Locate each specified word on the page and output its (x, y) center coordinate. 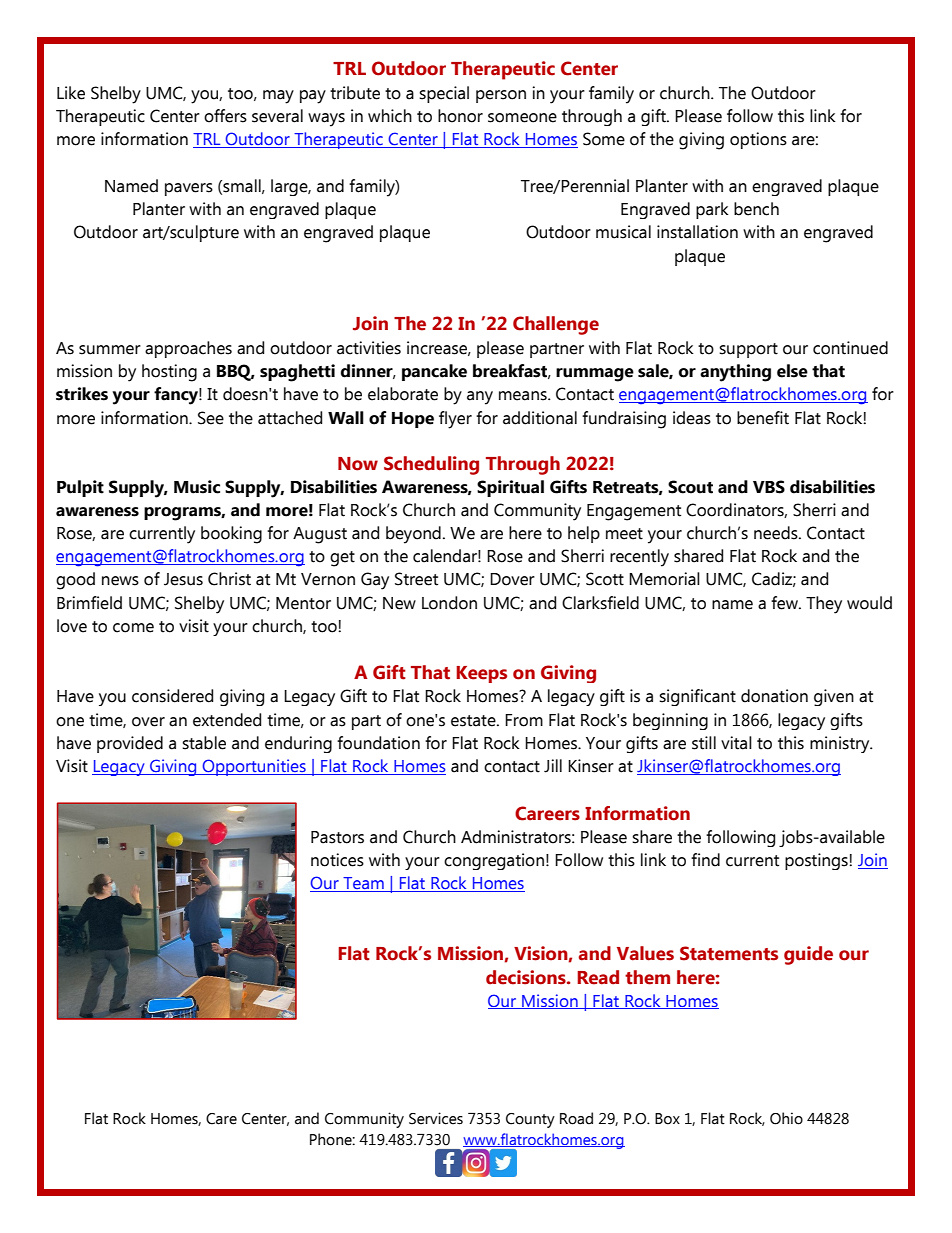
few (785, 603)
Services (436, 1118)
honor (460, 116)
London (449, 603)
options (758, 140)
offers (225, 116)
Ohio (786, 1118)
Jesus (183, 579)
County (530, 1120)
